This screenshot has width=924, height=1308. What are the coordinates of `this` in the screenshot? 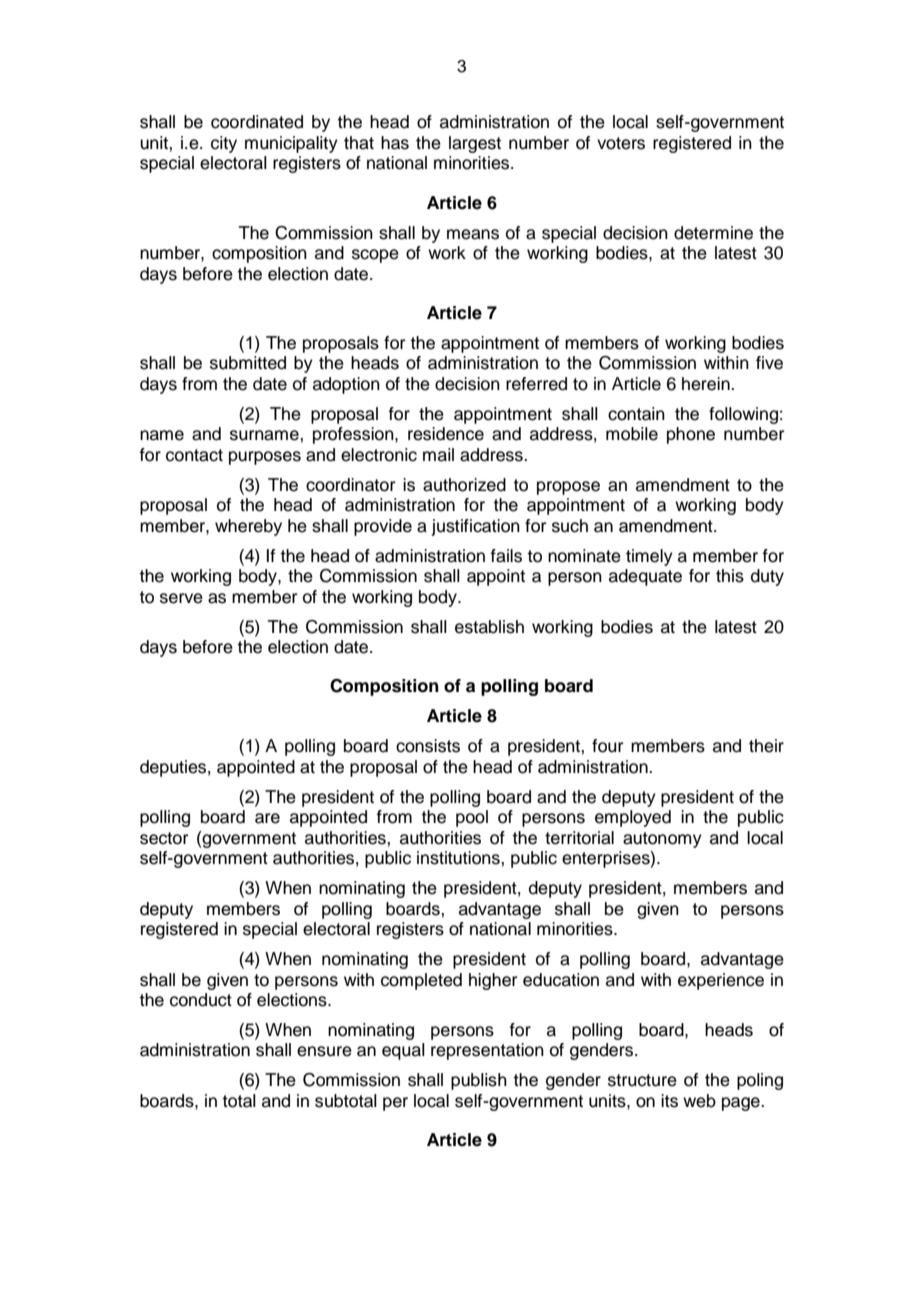 It's located at (730, 576).
